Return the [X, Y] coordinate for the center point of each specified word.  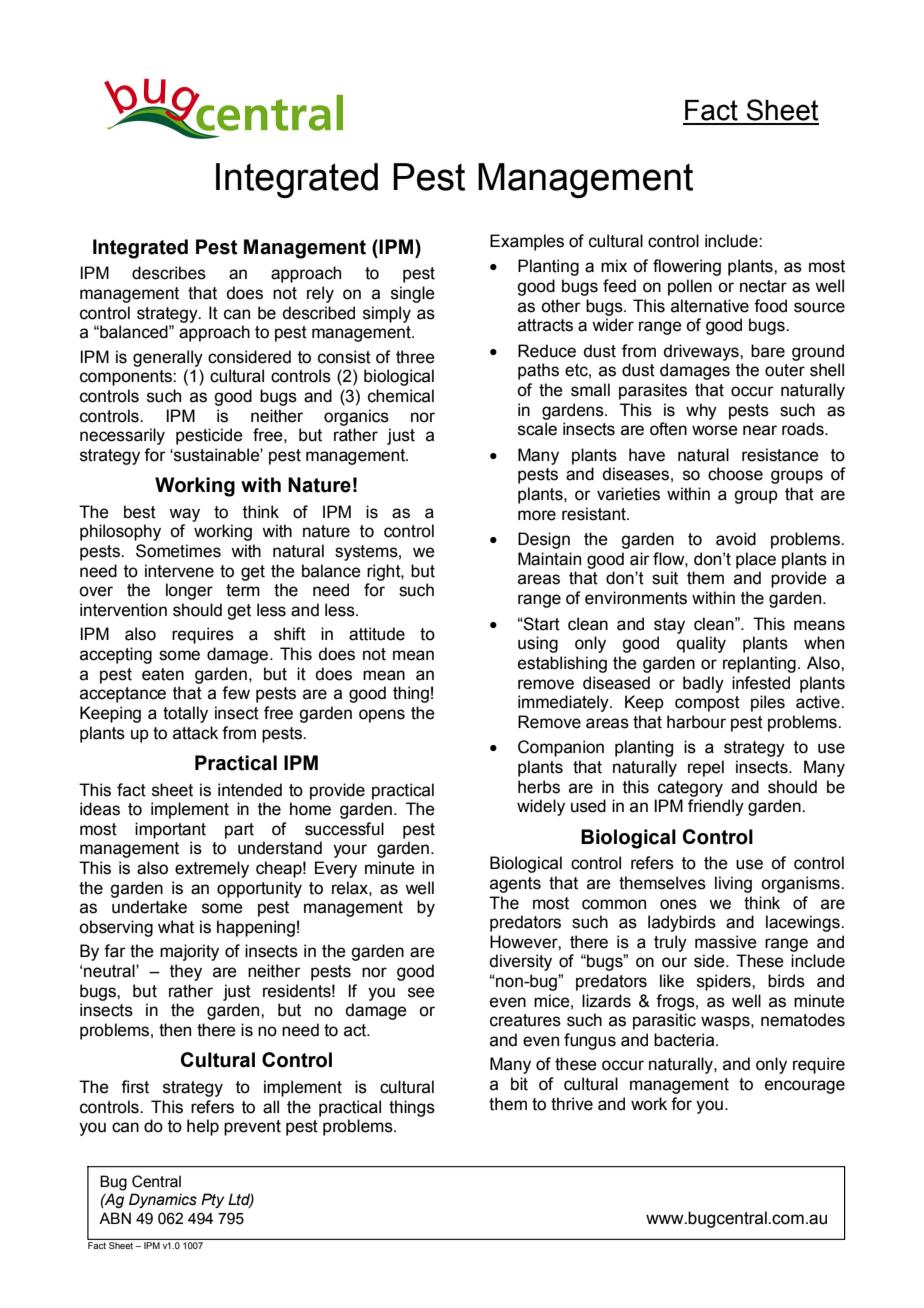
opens [382, 716]
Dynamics [163, 1200]
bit [519, 1084]
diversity [520, 962]
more [537, 515]
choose [735, 474]
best [140, 512]
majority [189, 952]
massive [726, 942]
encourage [805, 1087]
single [413, 294]
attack [195, 733]
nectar [763, 286]
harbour [696, 722]
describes [169, 273]
